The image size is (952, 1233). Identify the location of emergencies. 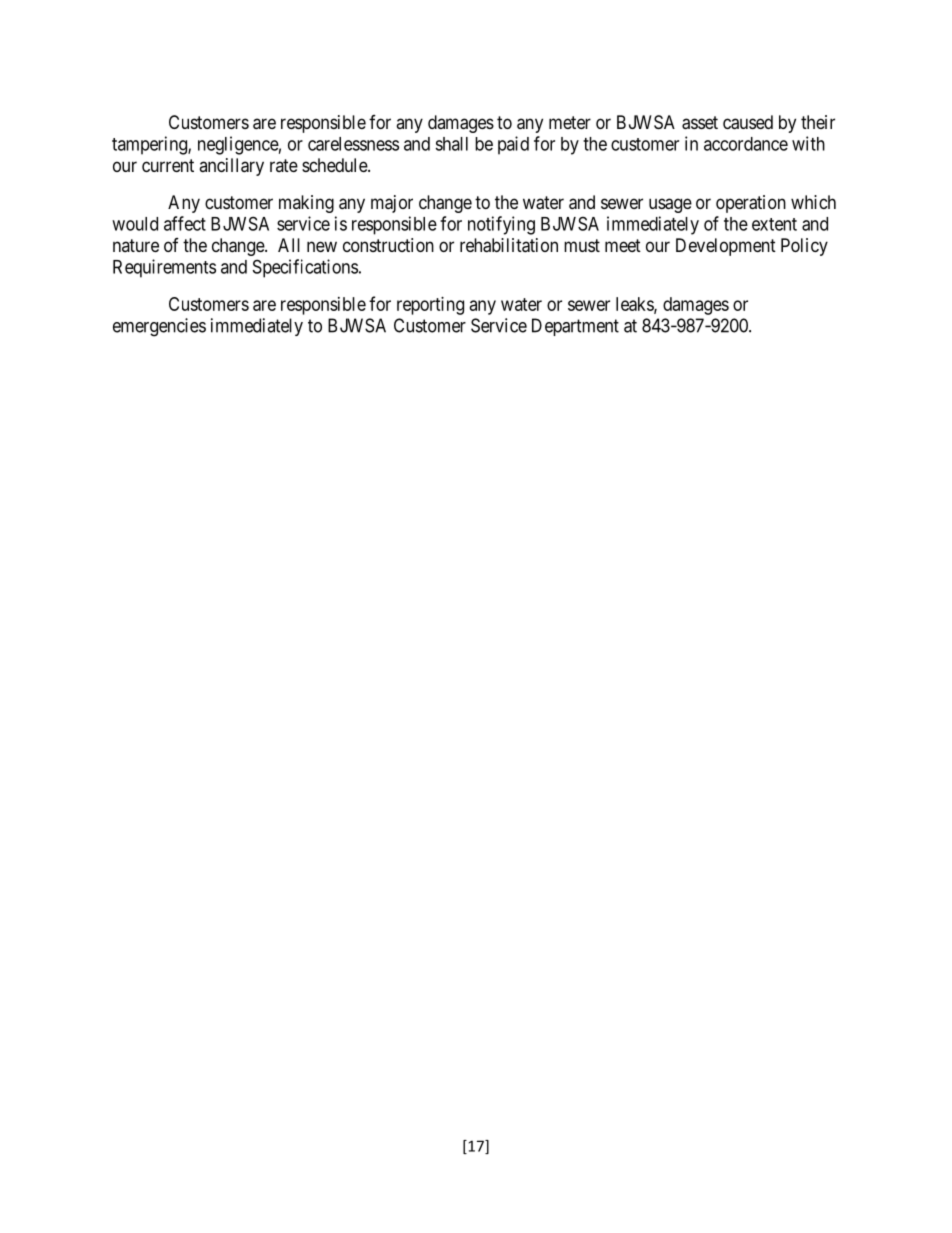
(159, 327).
